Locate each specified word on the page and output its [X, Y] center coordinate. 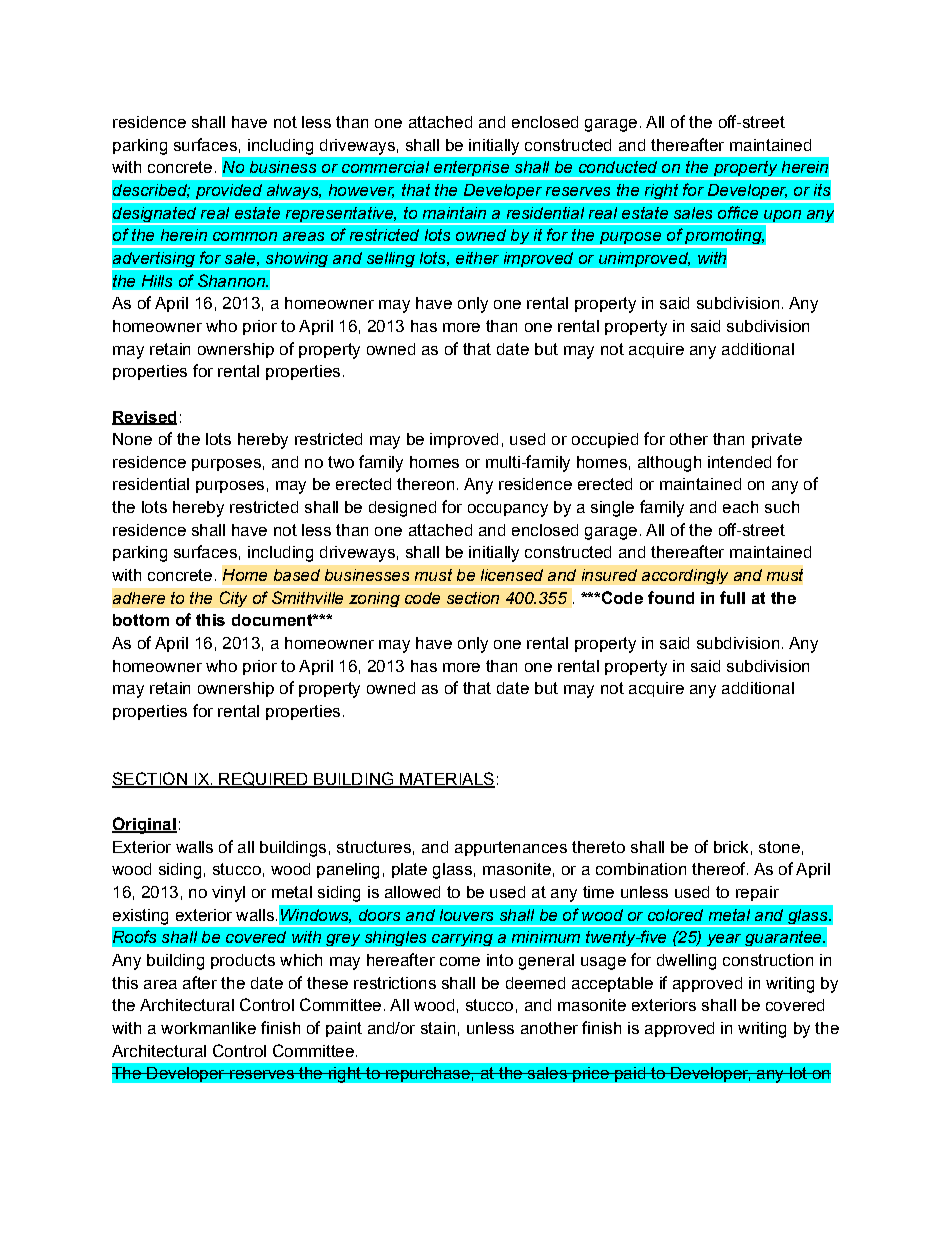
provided [229, 191]
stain [438, 1028]
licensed [512, 575]
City [233, 599]
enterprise [471, 170]
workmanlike [208, 1028]
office [738, 212]
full [732, 597]
